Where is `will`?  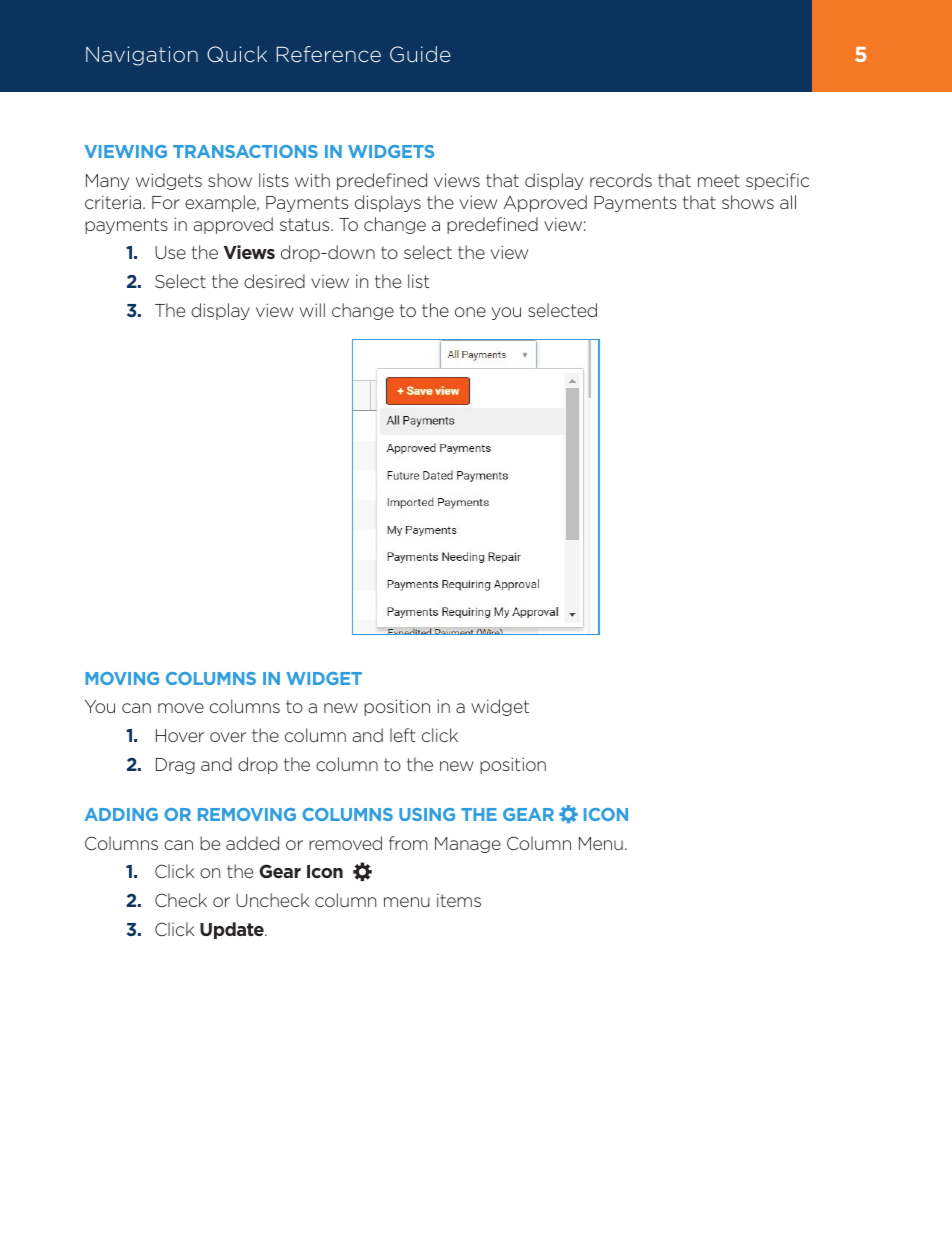 will is located at coordinates (312, 310).
